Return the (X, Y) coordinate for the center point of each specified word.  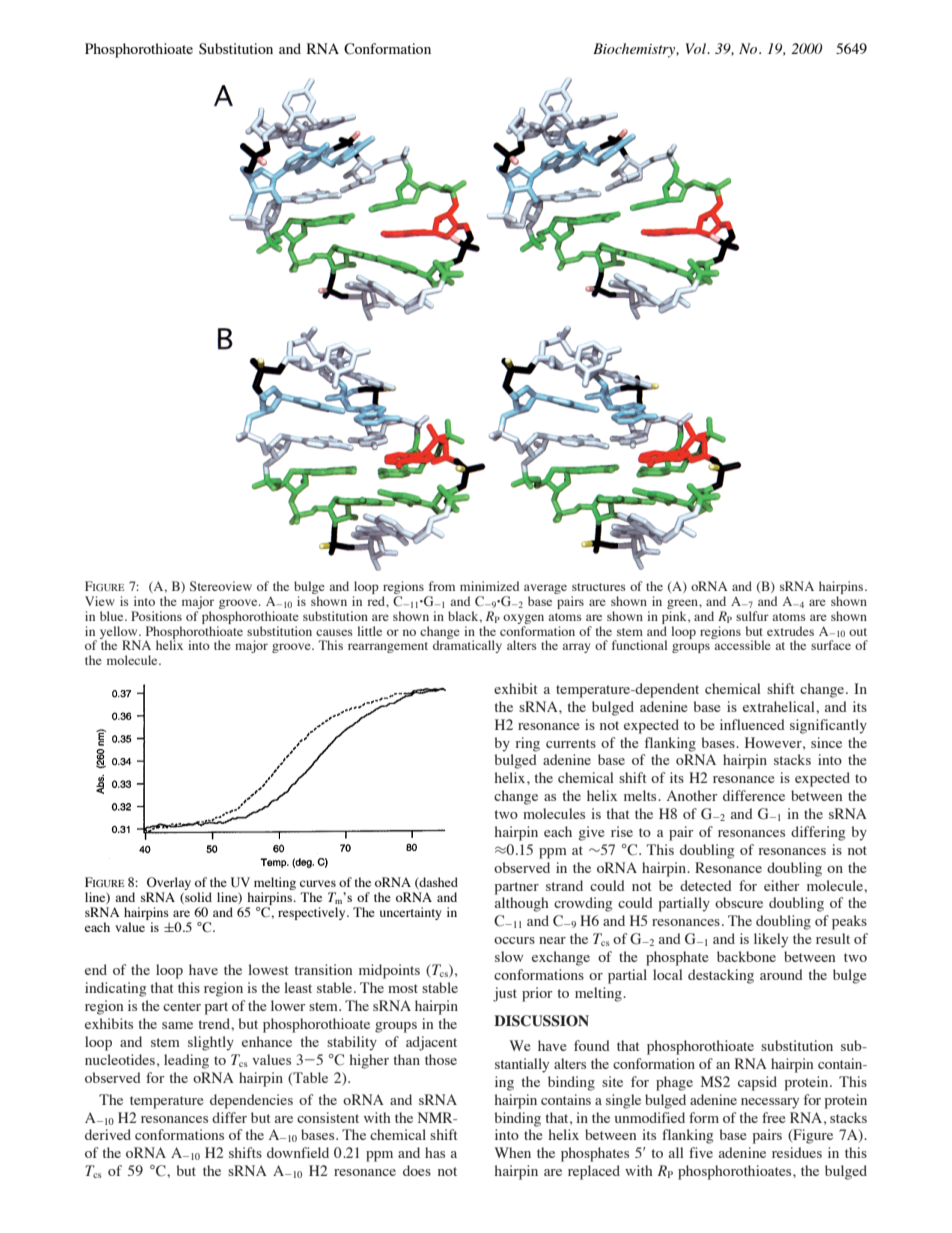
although (522, 904)
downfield (298, 1152)
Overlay (168, 885)
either (782, 885)
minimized (489, 586)
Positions (156, 616)
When (512, 1152)
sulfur (752, 616)
